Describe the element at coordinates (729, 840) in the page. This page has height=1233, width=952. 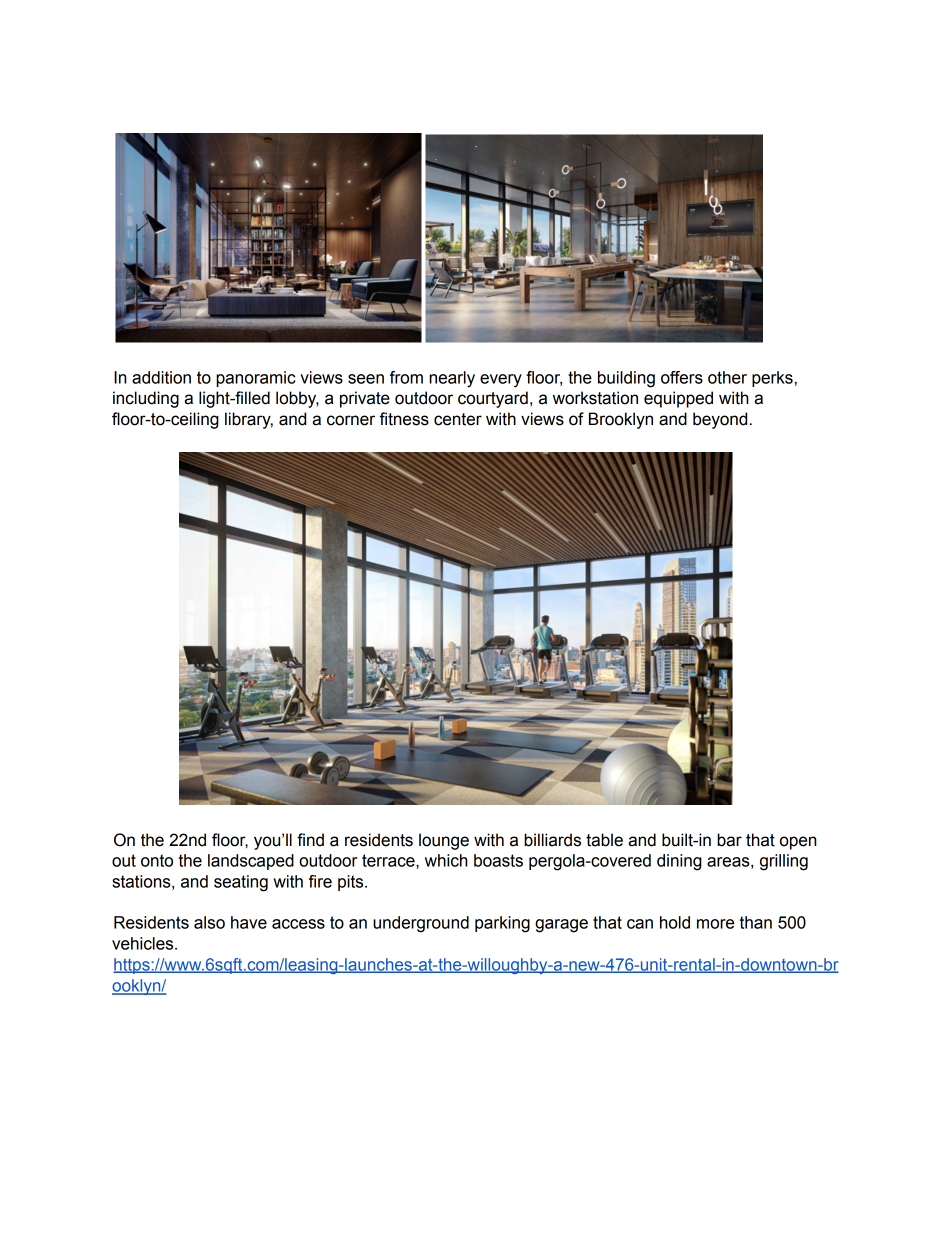
I see `bar` at that location.
